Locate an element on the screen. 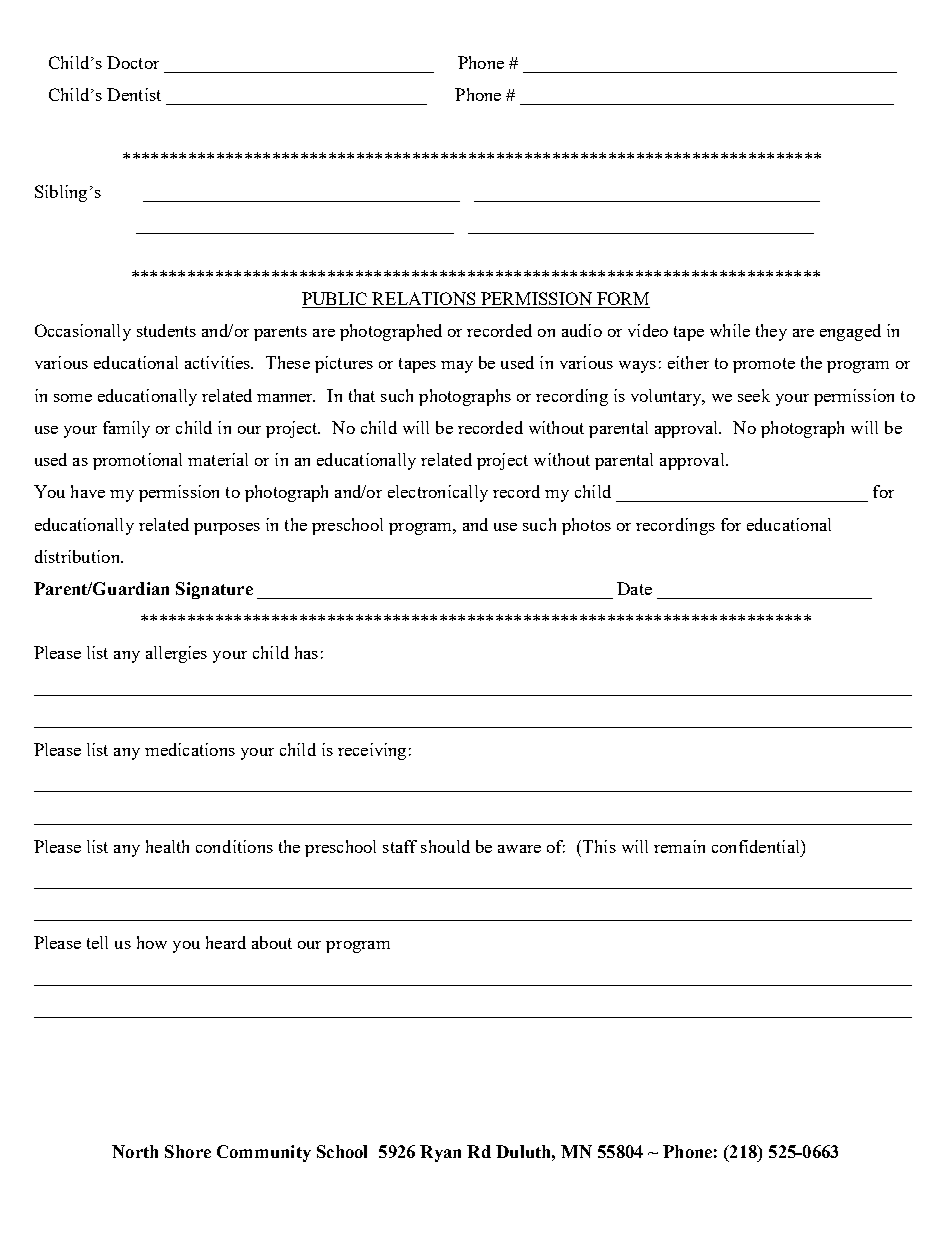  Shore is located at coordinates (188, 1151).
